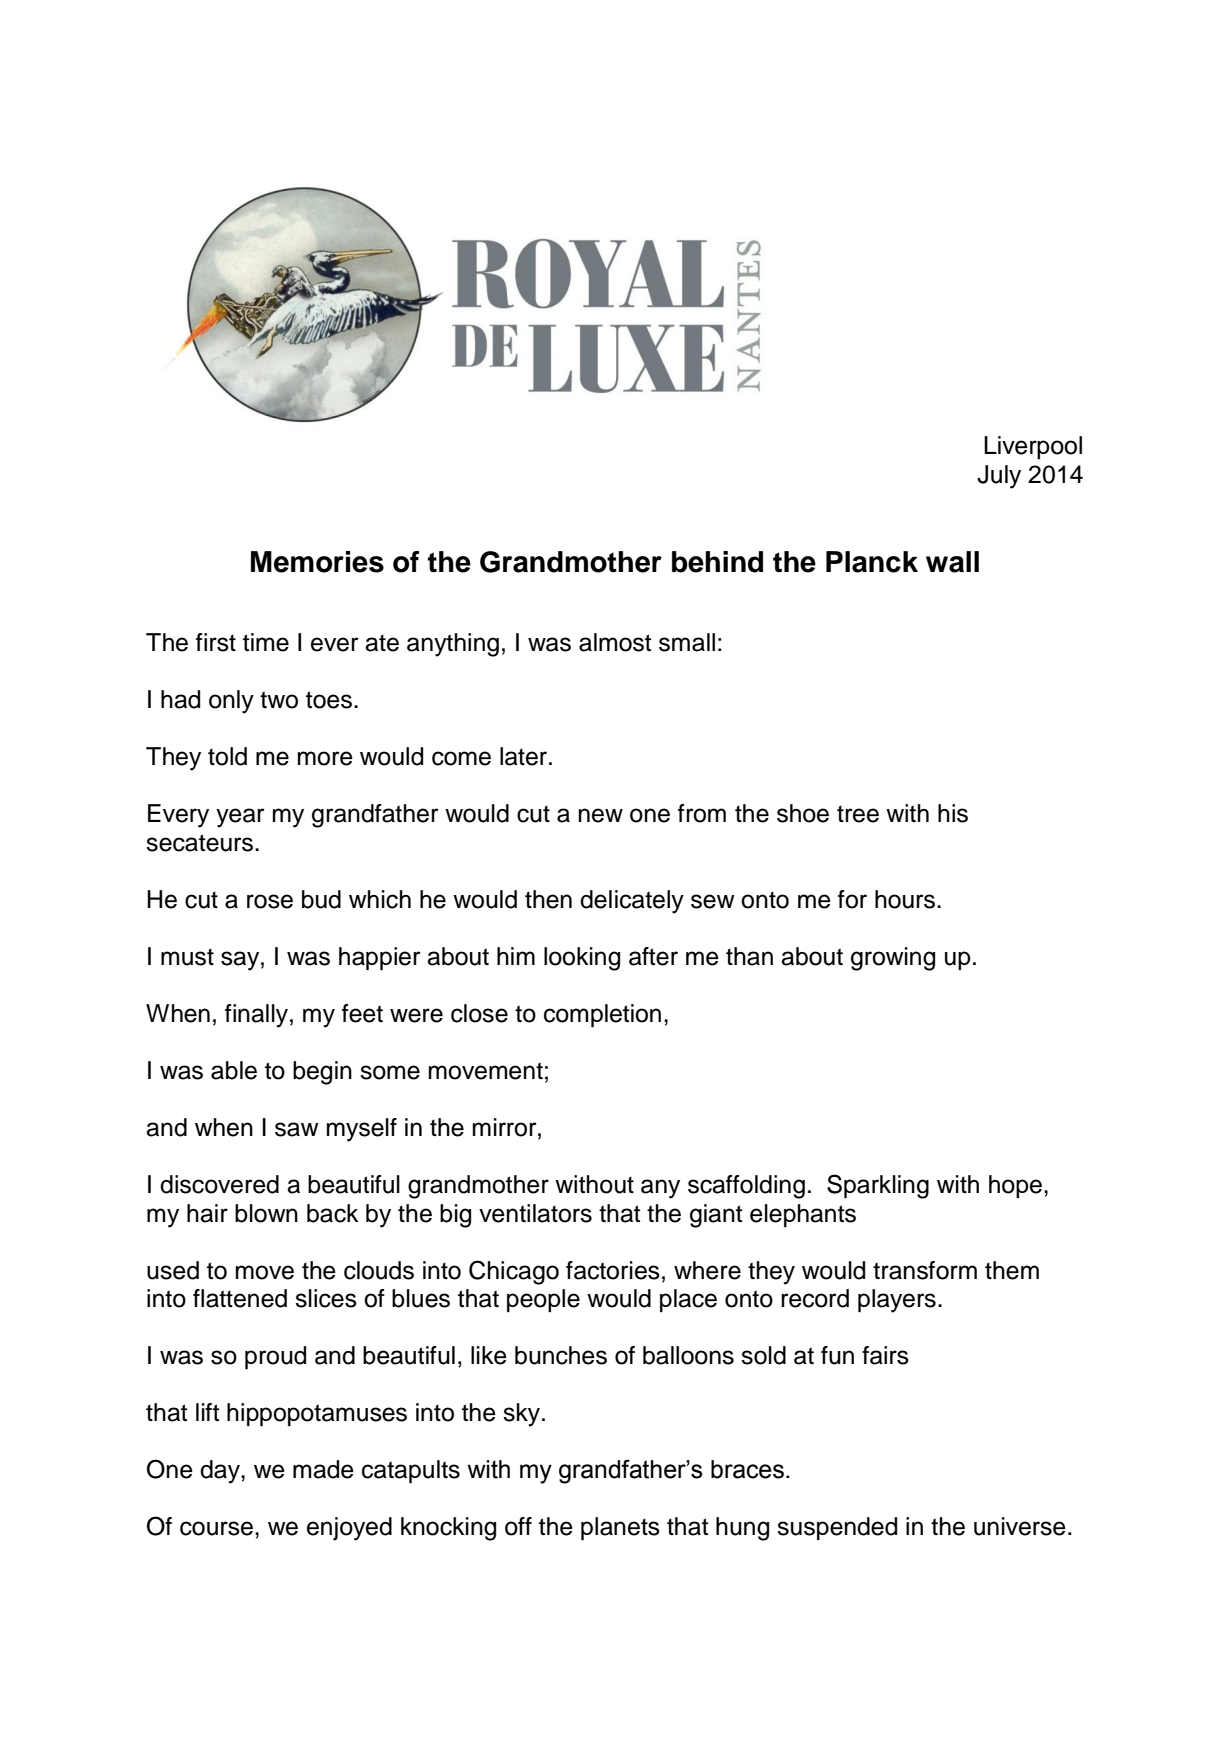  I want to click on saw, so click(297, 1129).
